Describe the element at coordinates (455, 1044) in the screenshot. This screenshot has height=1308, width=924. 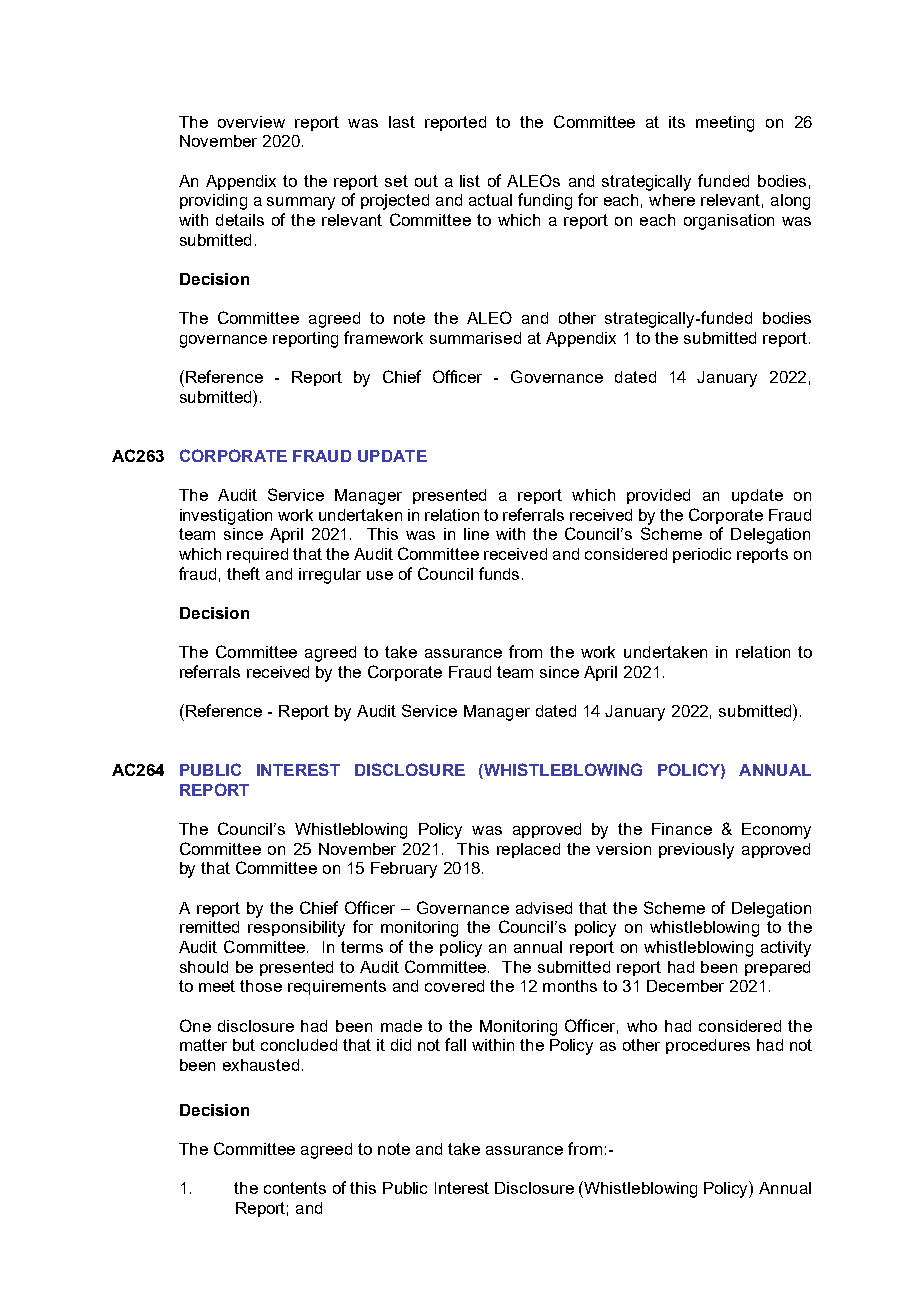
I see `fall` at that location.
